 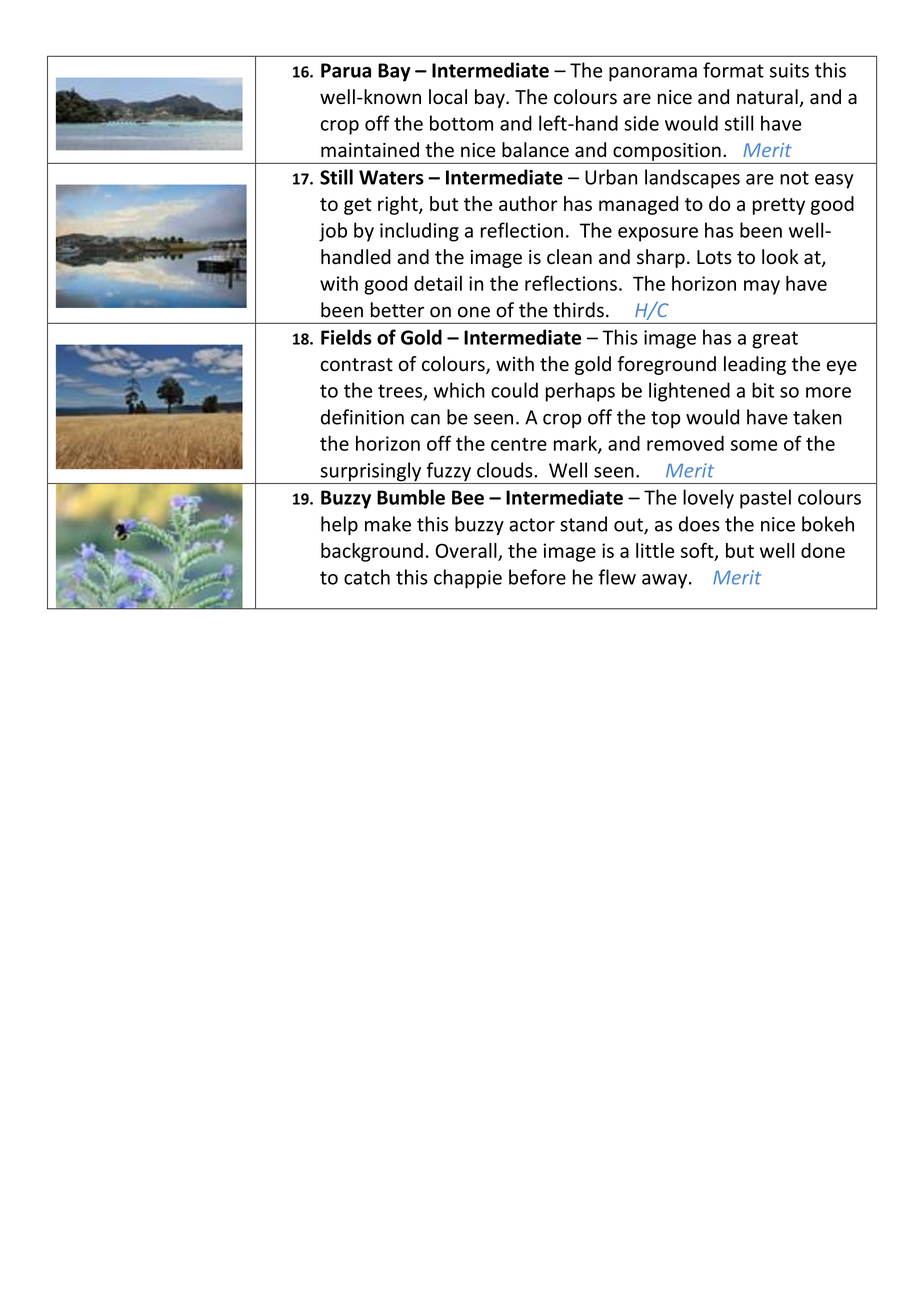 What do you see at coordinates (754, 445) in the screenshot?
I see `some` at bounding box center [754, 445].
